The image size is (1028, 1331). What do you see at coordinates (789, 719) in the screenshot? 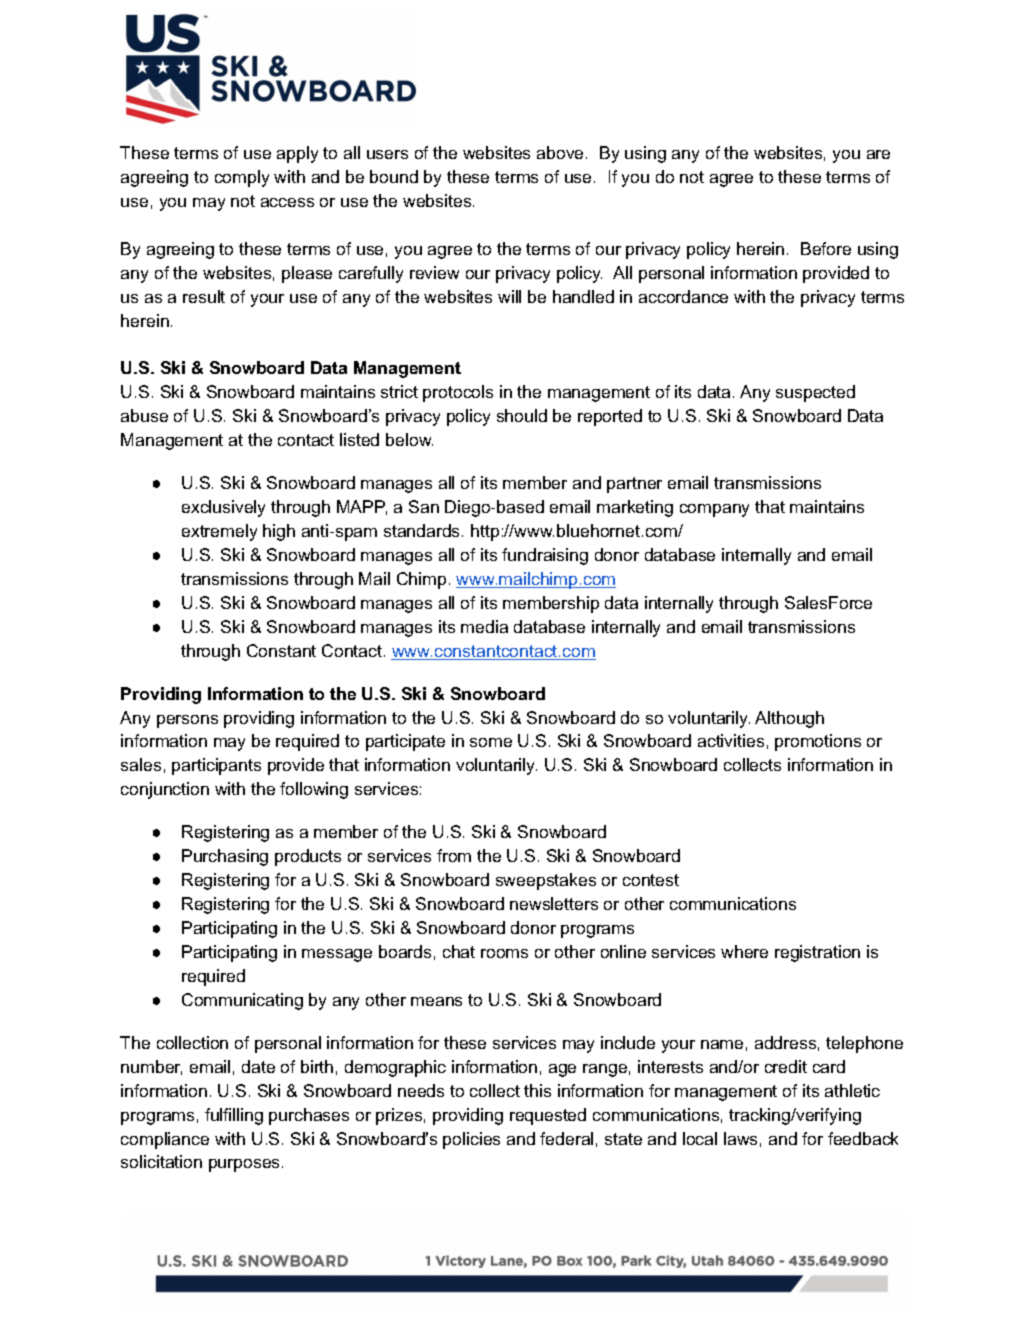
I see `Although` at bounding box center [789, 719].
